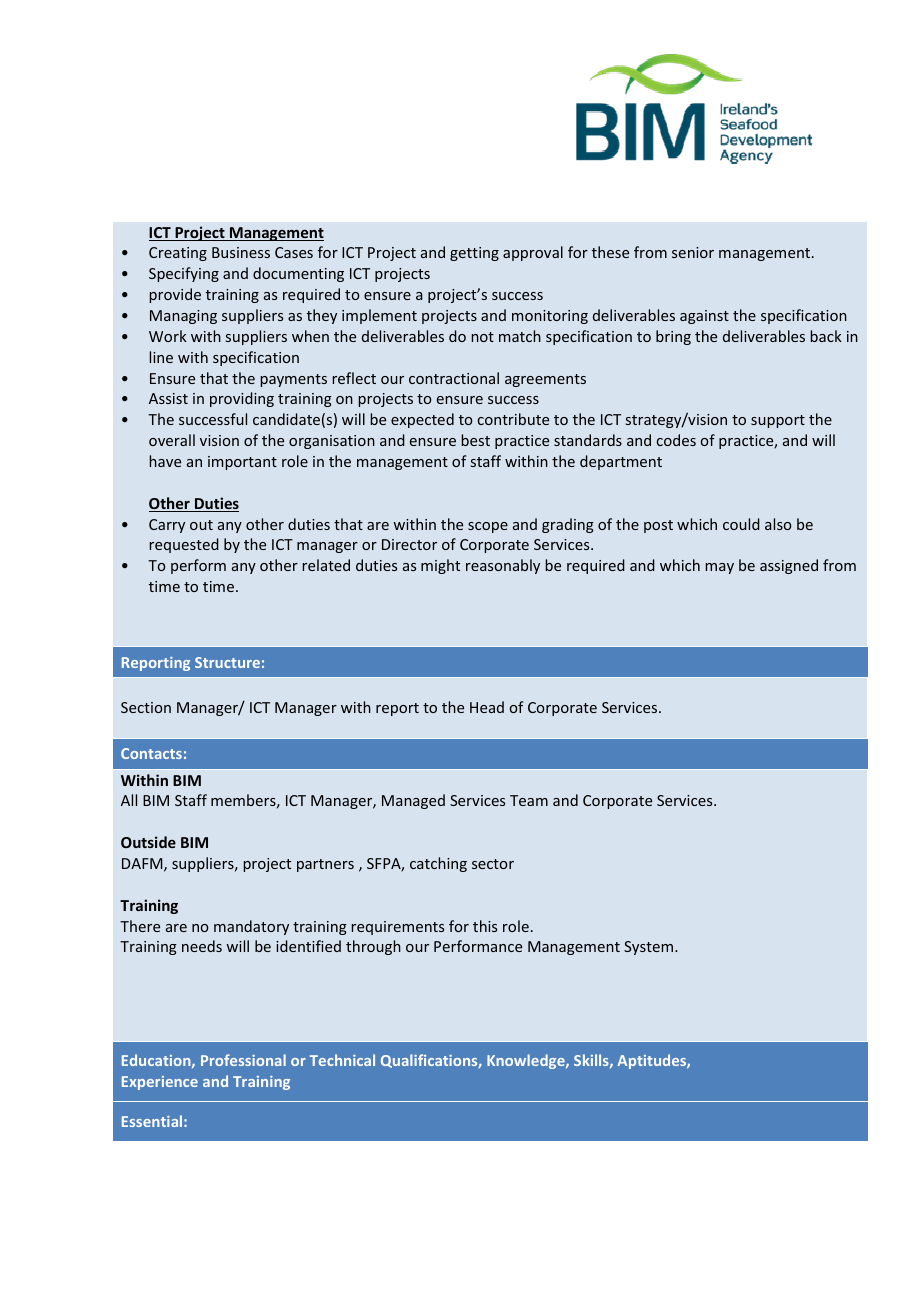  What do you see at coordinates (719, 568) in the screenshot?
I see `may` at bounding box center [719, 568].
